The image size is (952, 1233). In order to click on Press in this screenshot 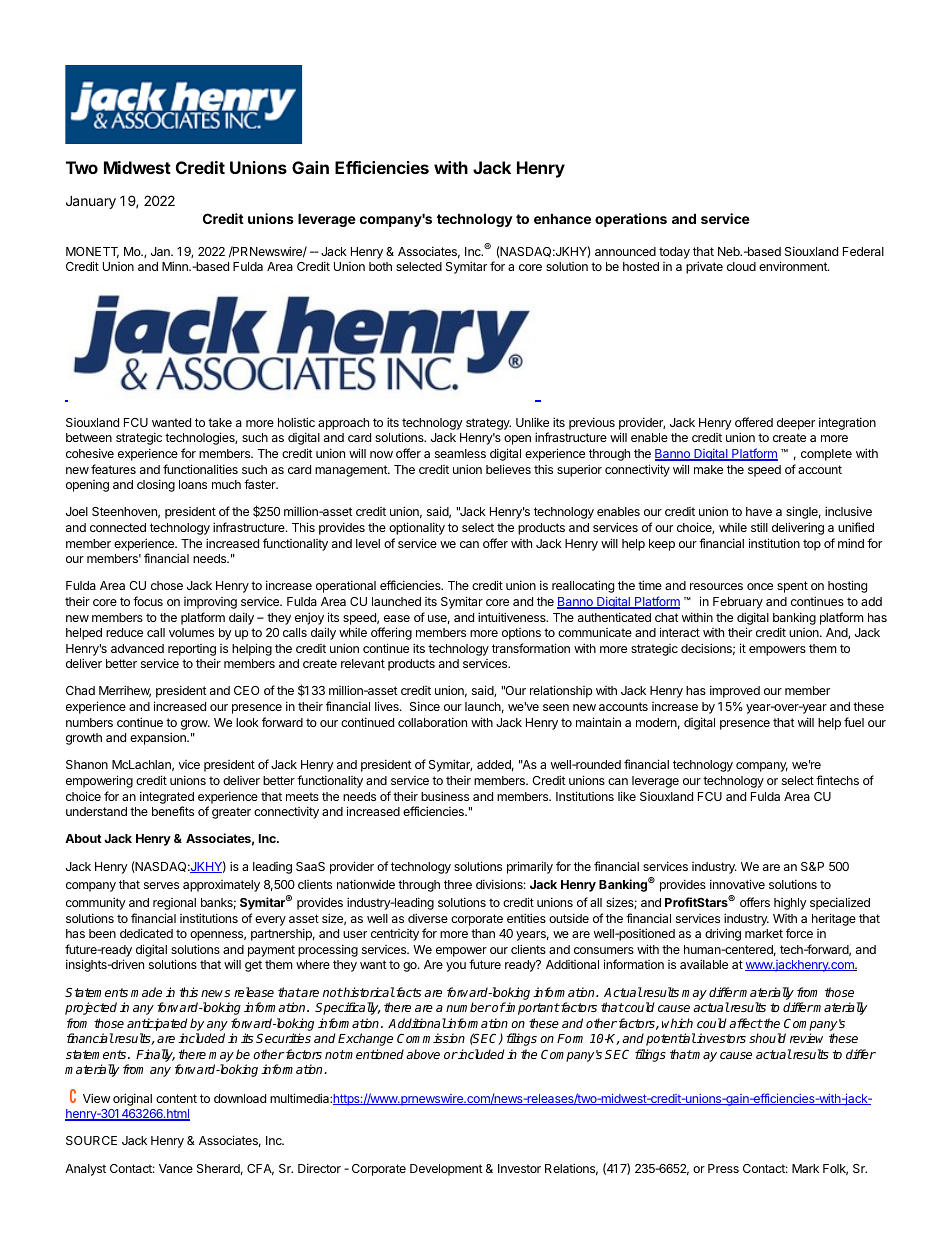, I will do `click(723, 1168)`.
